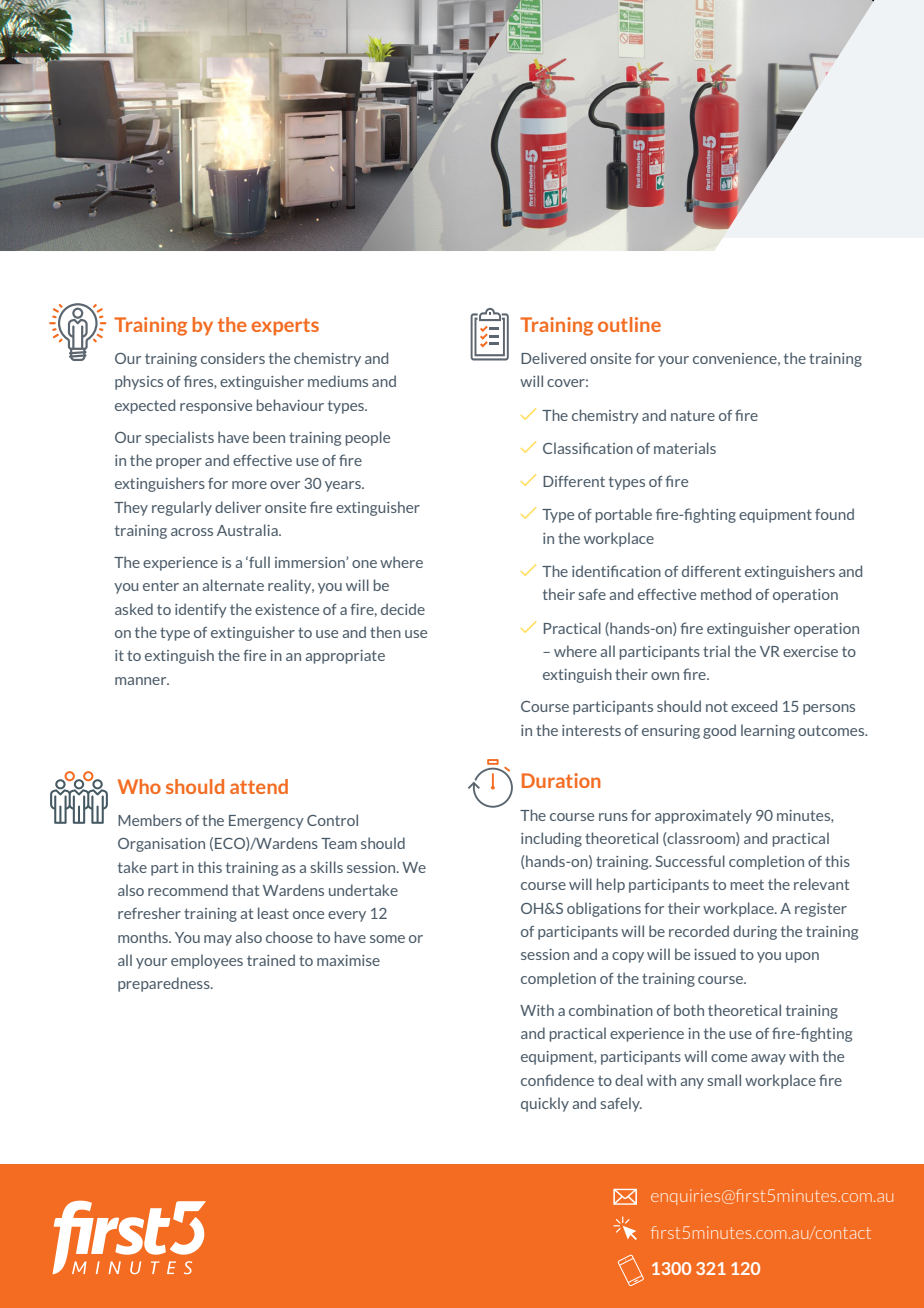 Image resolution: width=924 pixels, height=1308 pixels. What do you see at coordinates (591, 730) in the page?
I see `interests` at bounding box center [591, 730].
